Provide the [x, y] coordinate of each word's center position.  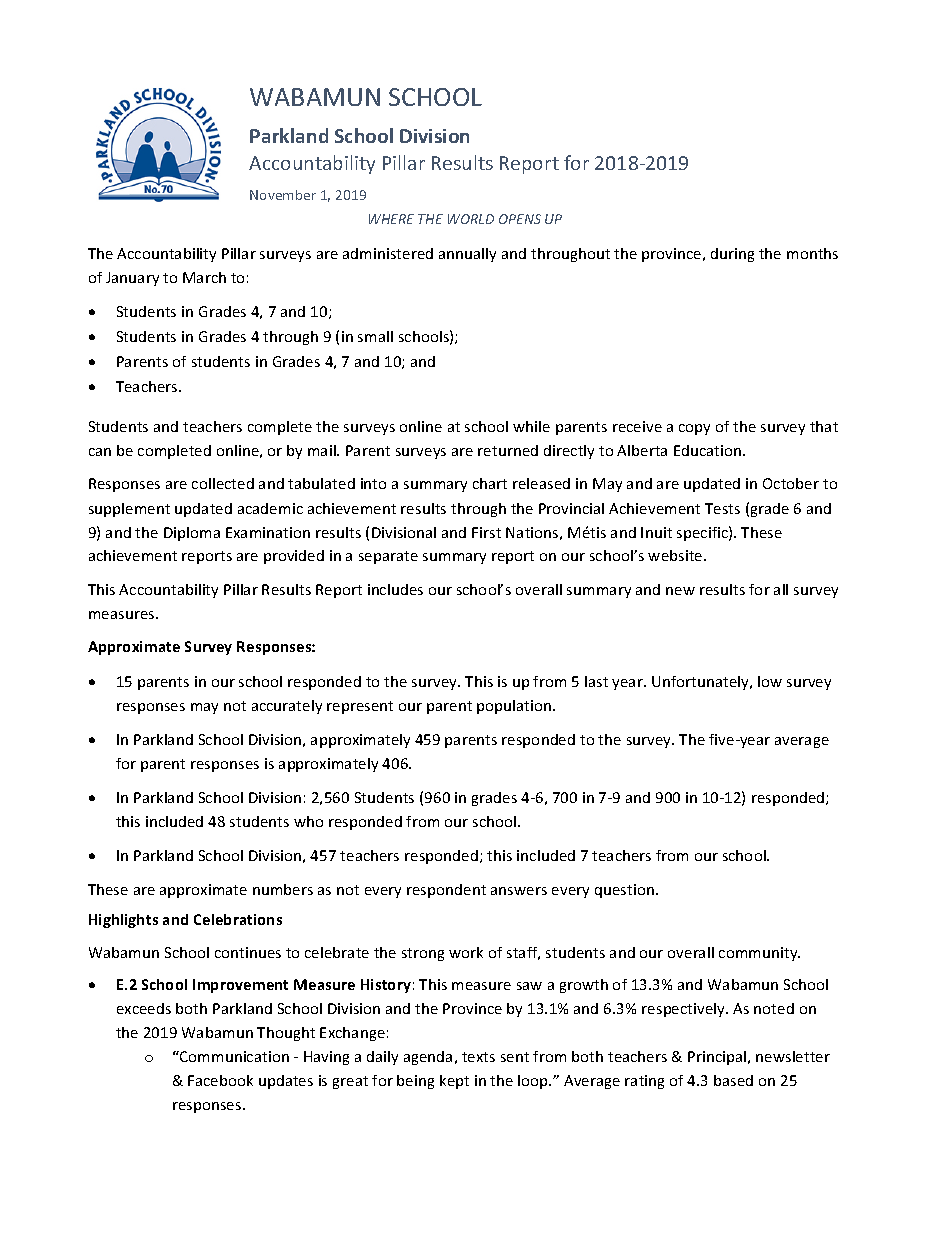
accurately [287, 707]
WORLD [471, 219]
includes [395, 589]
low [770, 681]
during [732, 255]
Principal [718, 1058]
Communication [233, 1056]
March [204, 277]
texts [478, 1057]
